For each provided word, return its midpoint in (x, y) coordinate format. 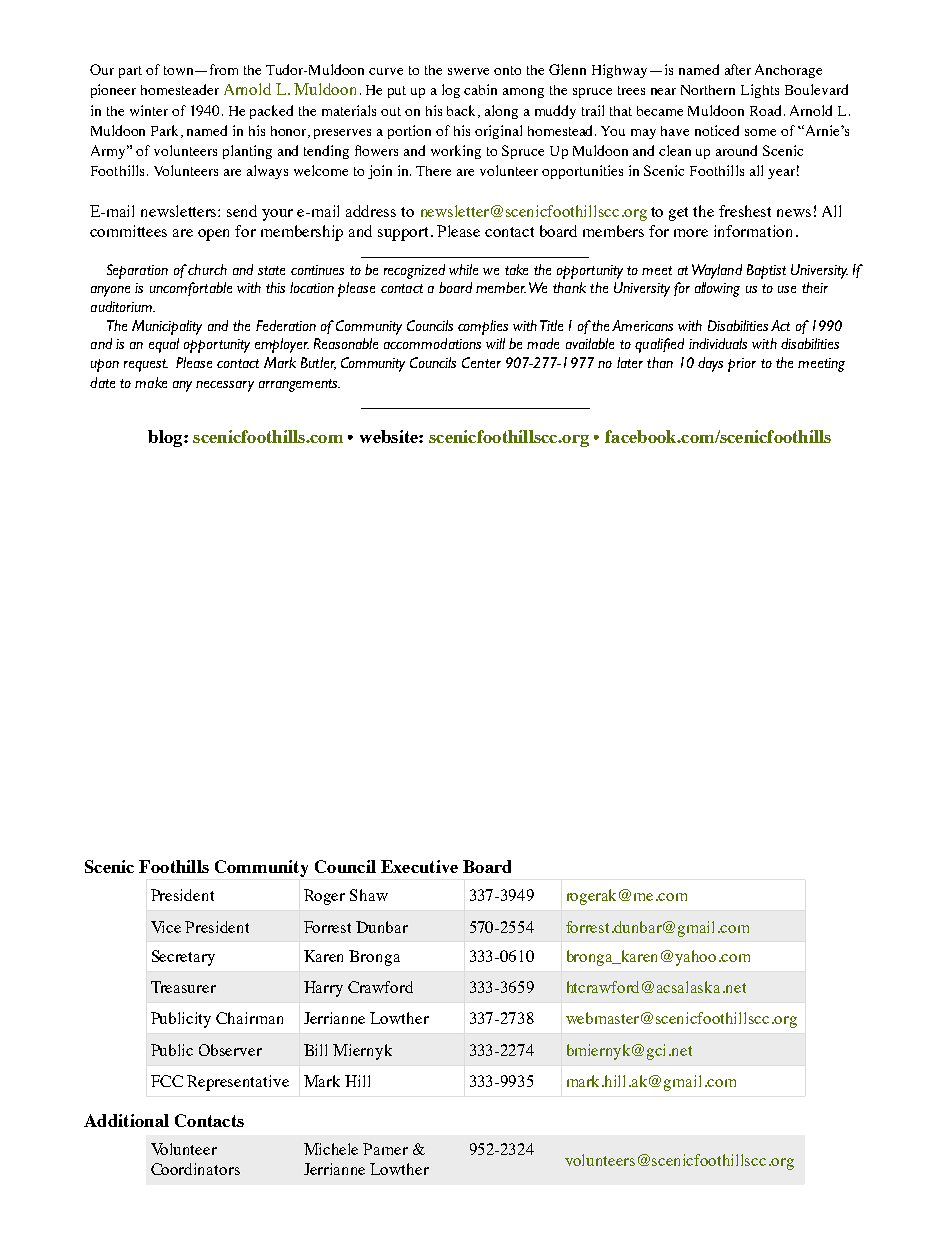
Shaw (369, 895)
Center (481, 362)
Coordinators (195, 1169)
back (463, 111)
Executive (419, 866)
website (390, 436)
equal (164, 345)
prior (742, 365)
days (710, 364)
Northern (708, 90)
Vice (166, 927)
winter (149, 110)
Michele (331, 1149)
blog (166, 438)
